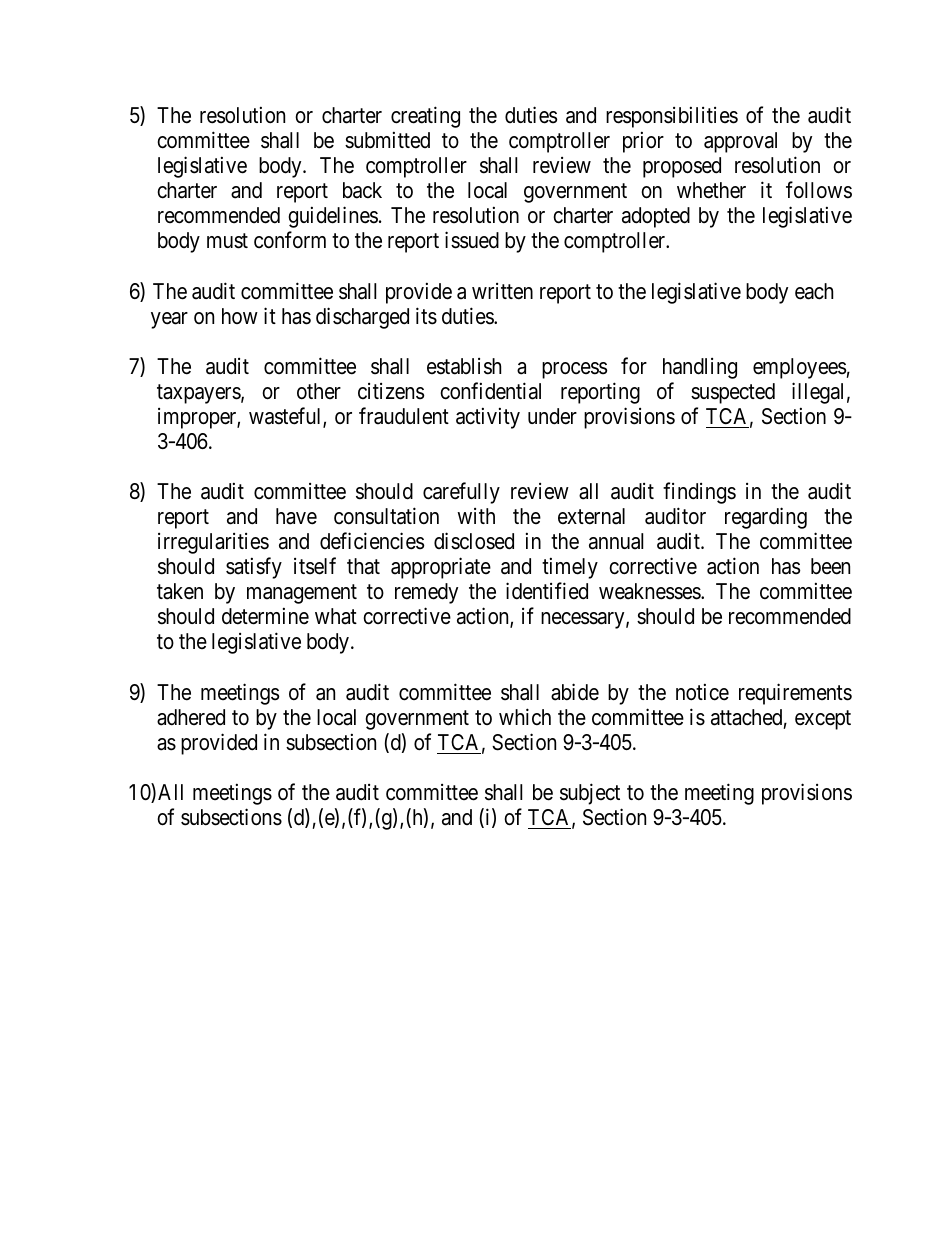  I want to click on disclosed, so click(474, 541).
